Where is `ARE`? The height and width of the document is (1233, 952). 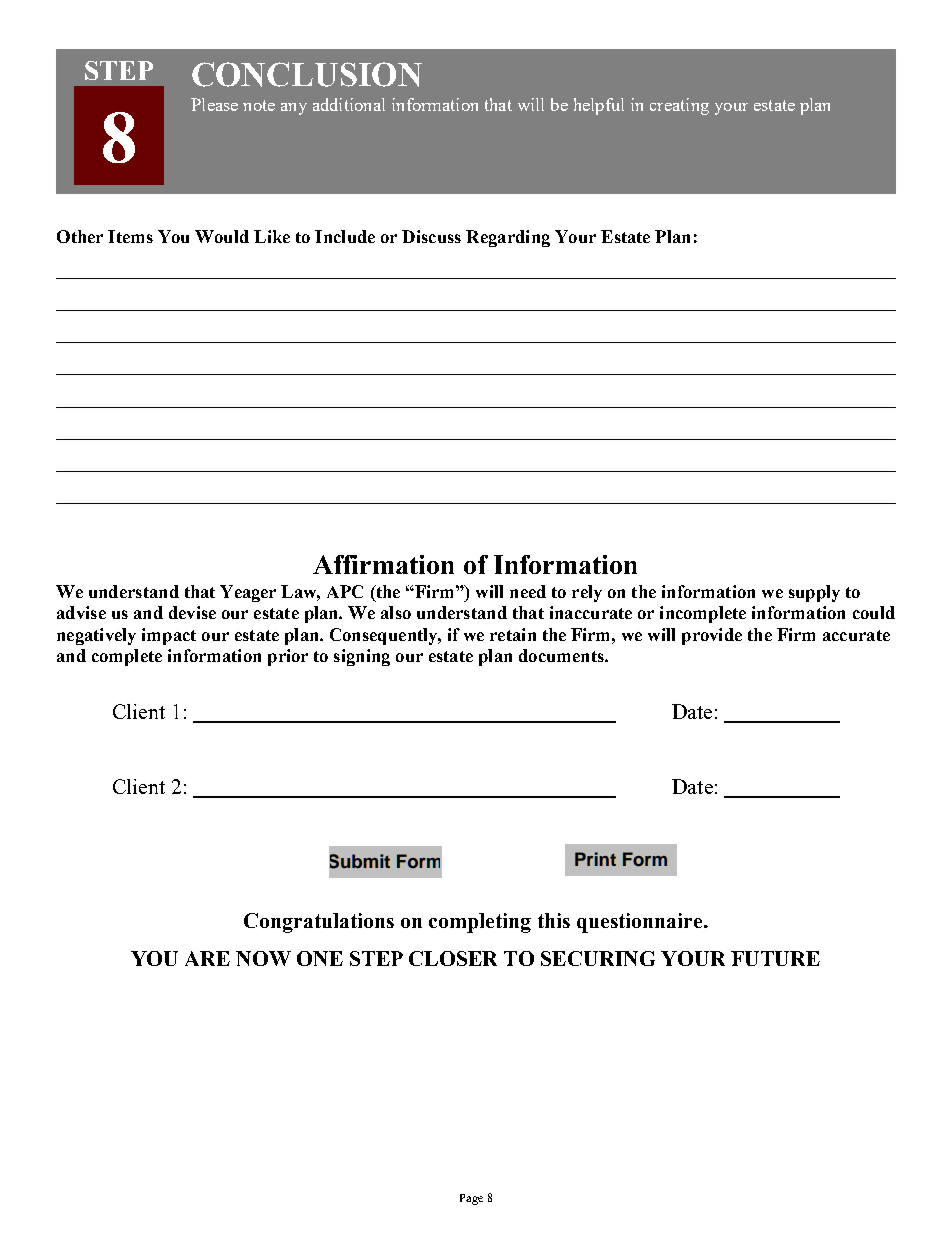
ARE is located at coordinates (207, 958).
